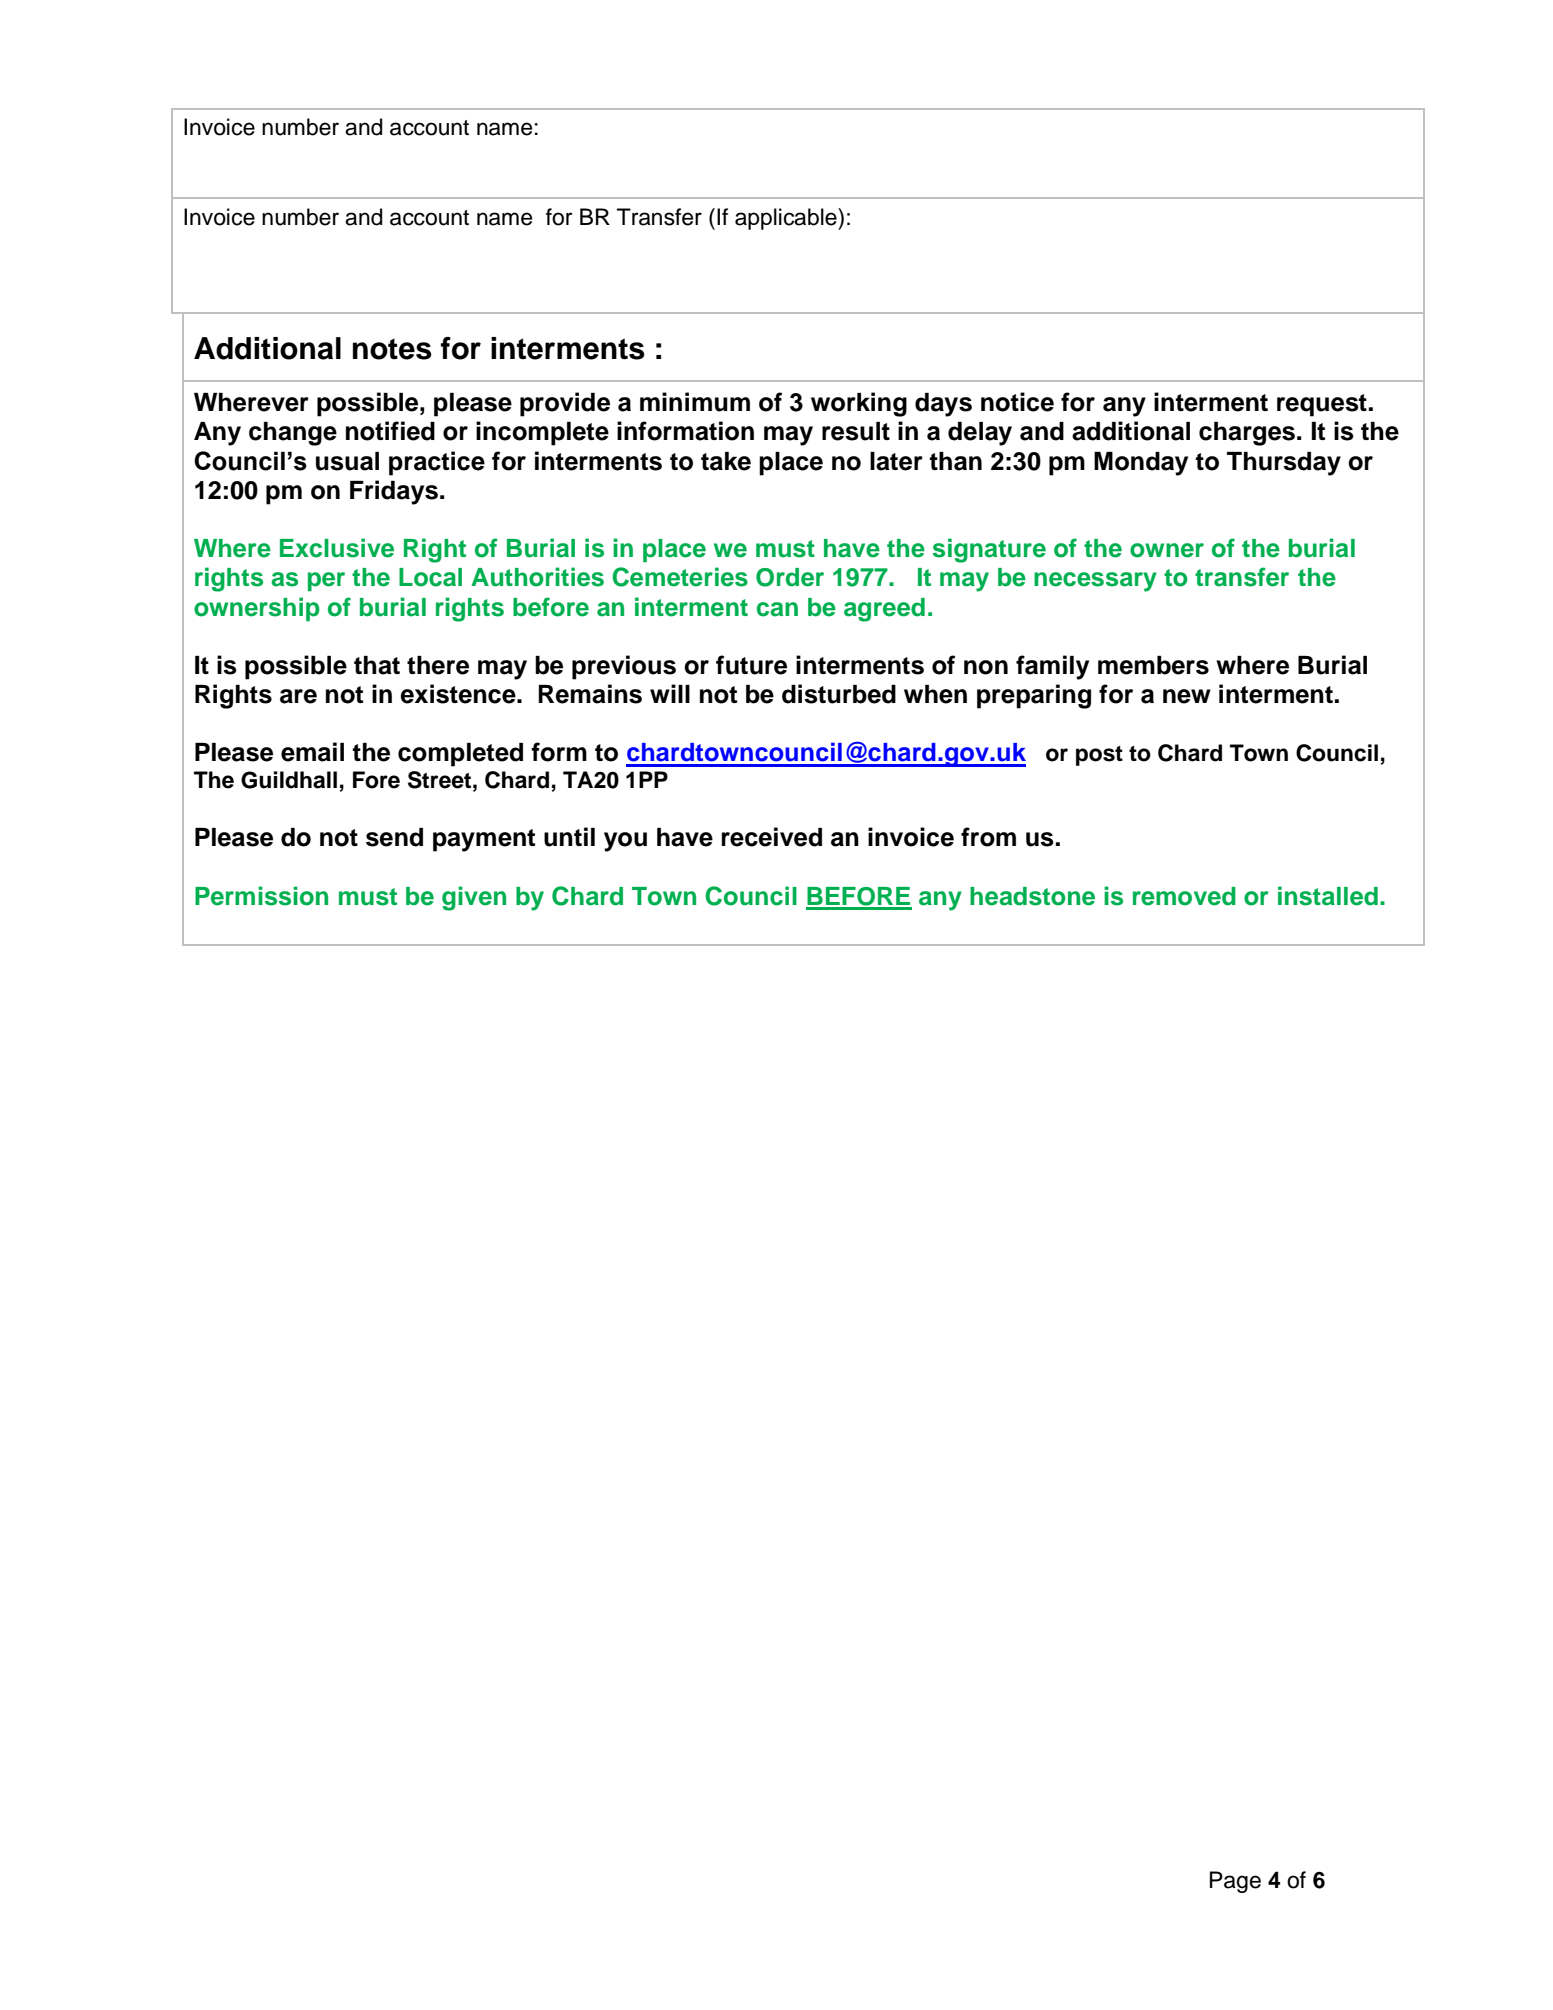 The height and width of the image is (2010, 1553). What do you see at coordinates (625, 842) in the image?
I see `you` at bounding box center [625, 842].
